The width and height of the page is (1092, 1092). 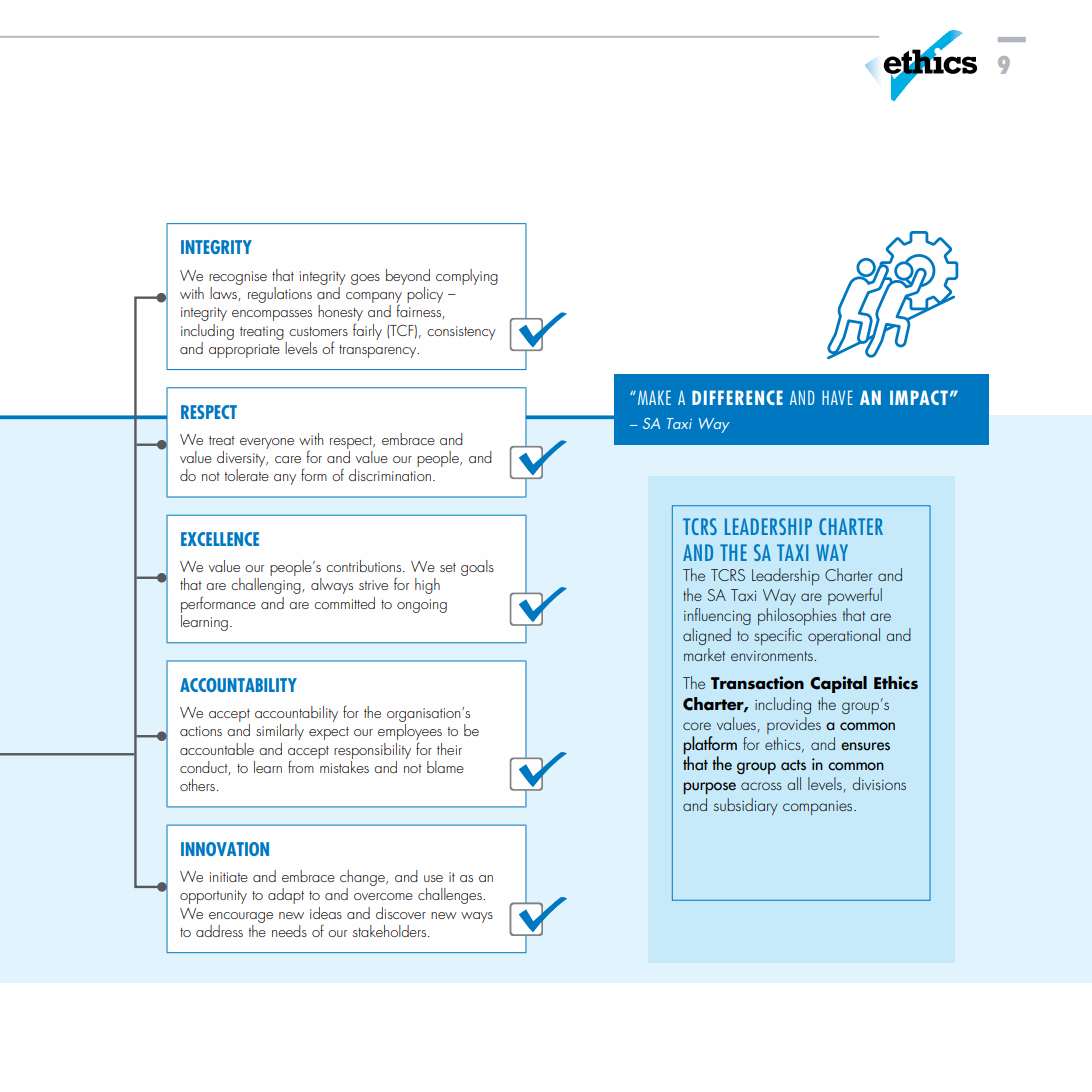 What do you see at coordinates (855, 596) in the page?
I see `powerful` at bounding box center [855, 596].
